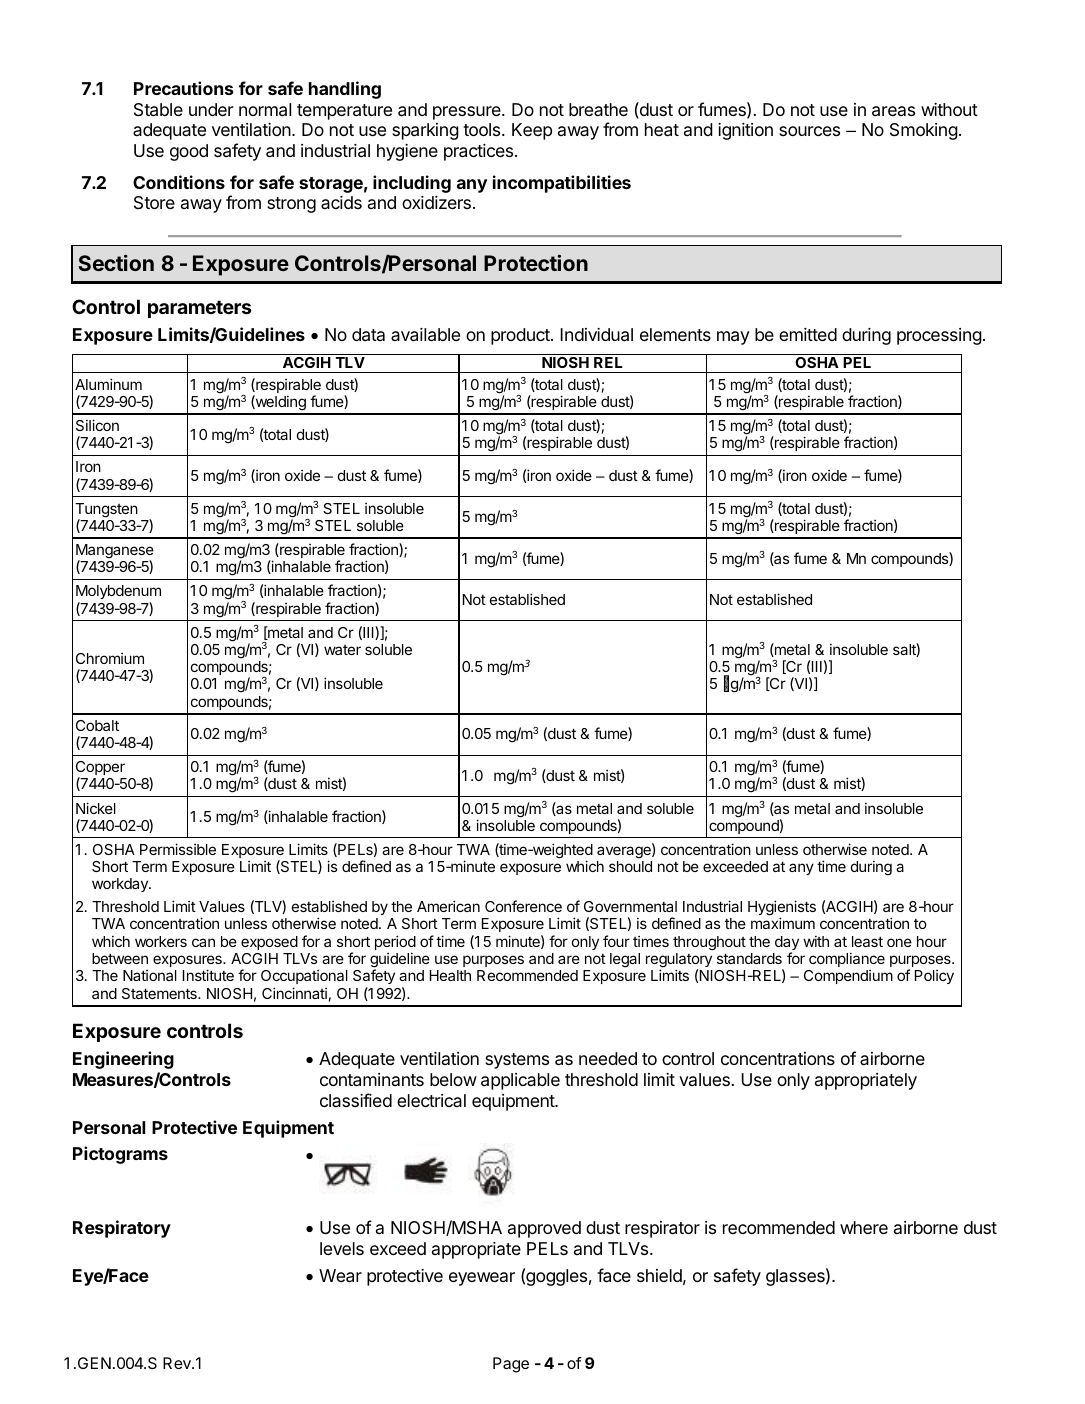 This document has height=1404, width=1085. I want to click on Conference, so click(523, 906).
